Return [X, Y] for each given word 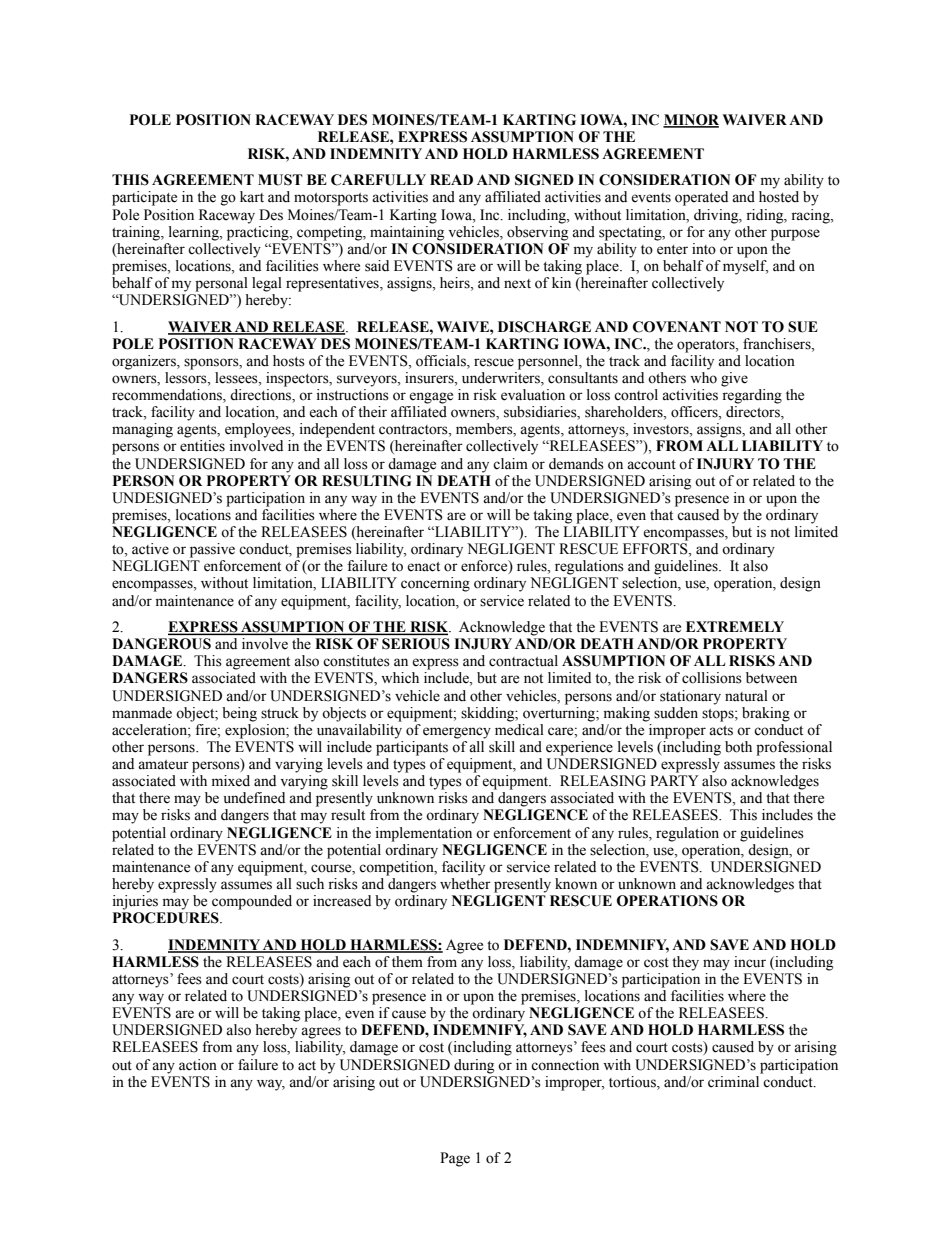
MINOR [691, 120]
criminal [735, 1080]
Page [455, 1159]
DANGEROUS [161, 644]
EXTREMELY [735, 626]
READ [451, 179]
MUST [280, 180]
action [198, 1065]
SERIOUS [416, 644]
